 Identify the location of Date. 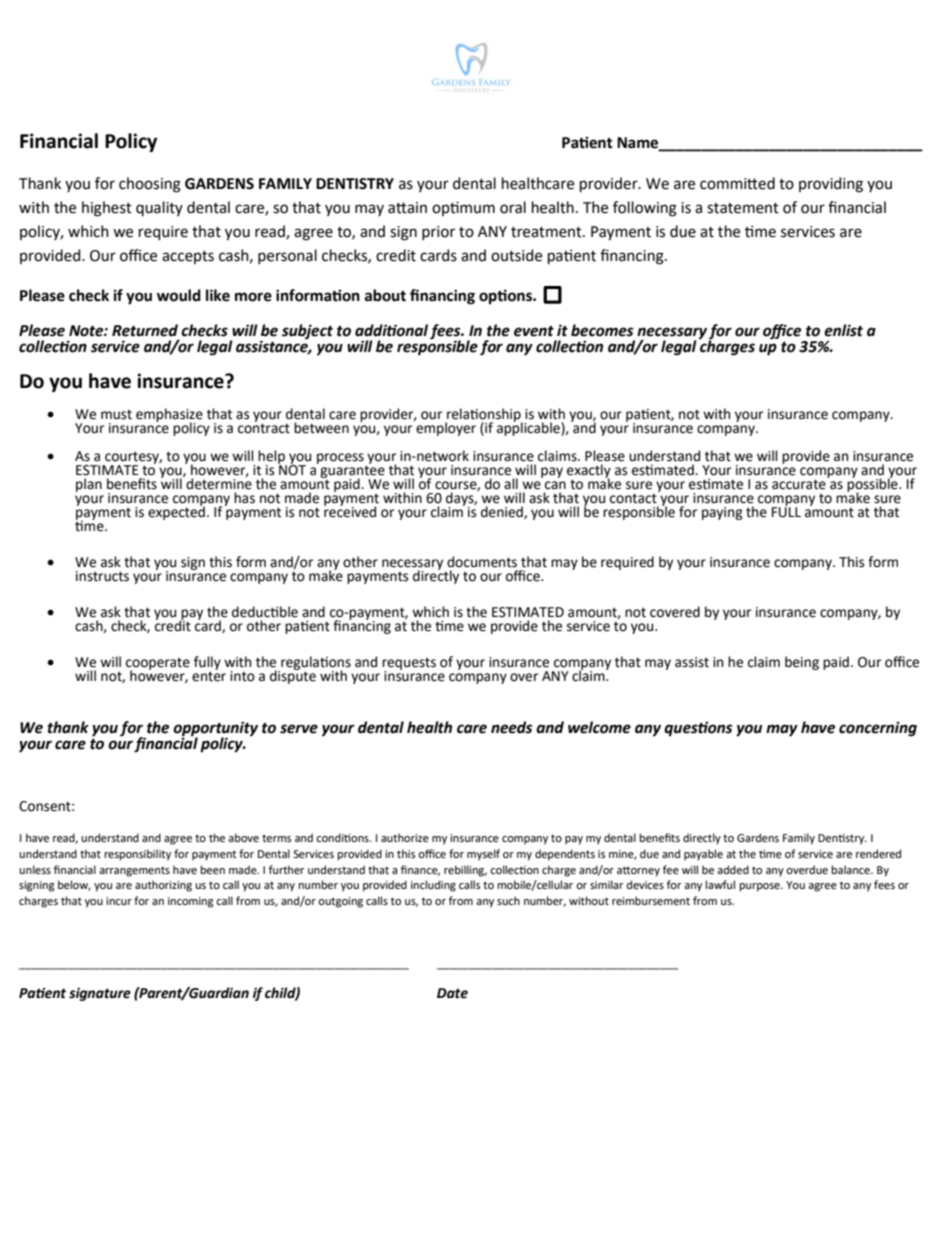
(452, 993).
